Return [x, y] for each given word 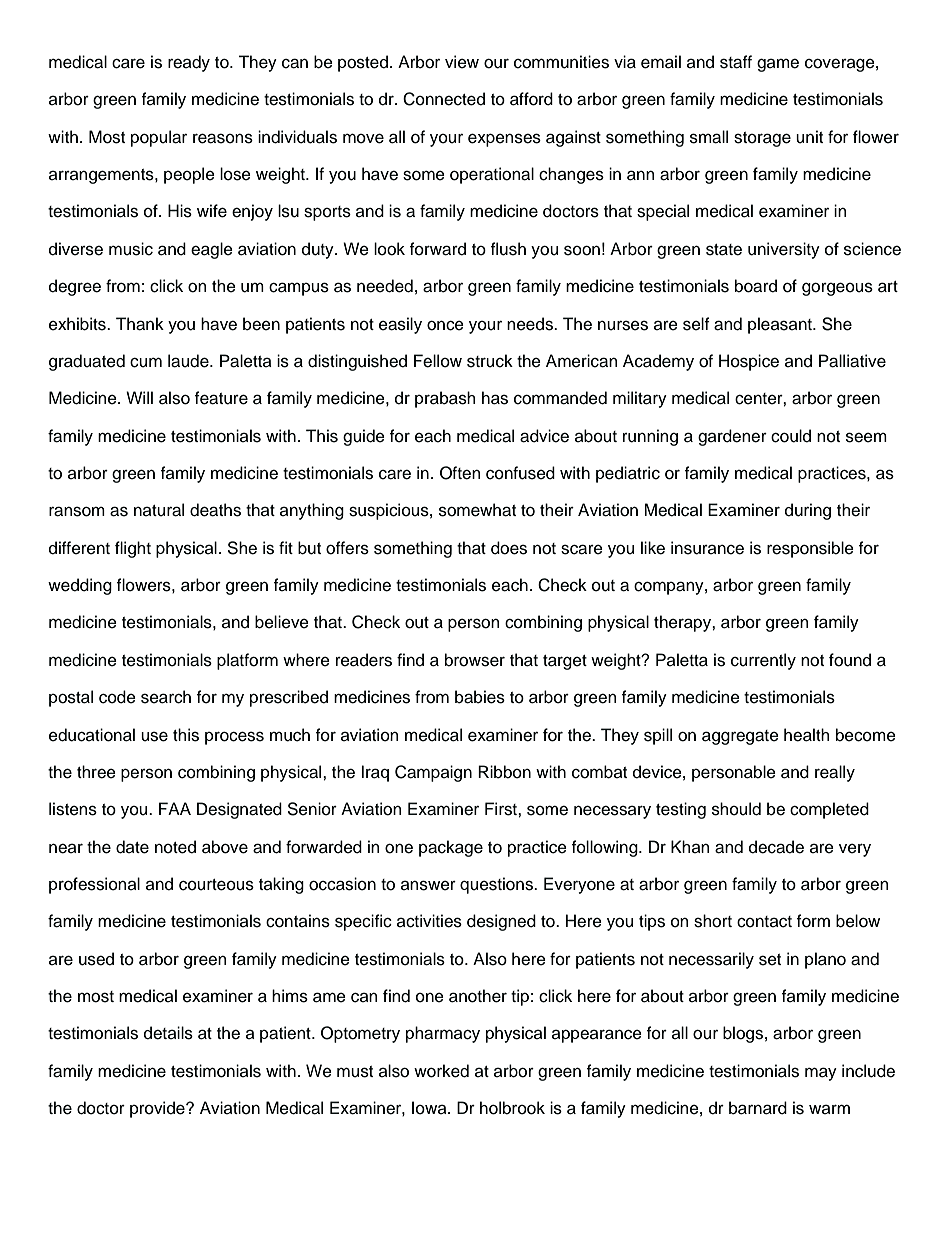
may [821, 1074]
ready [189, 63]
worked [441, 1071]
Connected [444, 99]
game [778, 65]
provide [158, 1109]
